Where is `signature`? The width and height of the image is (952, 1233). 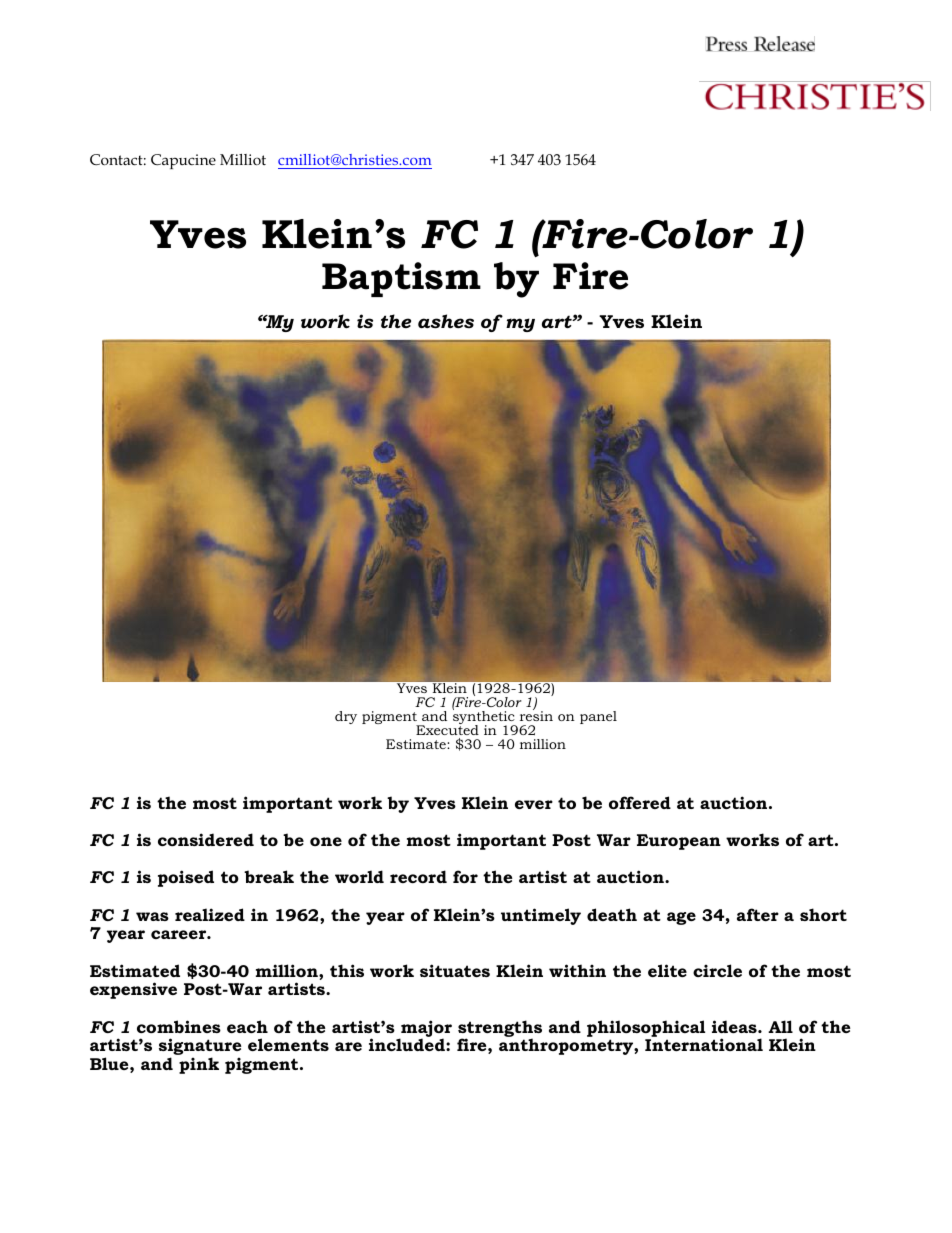 signature is located at coordinates (200, 1048).
